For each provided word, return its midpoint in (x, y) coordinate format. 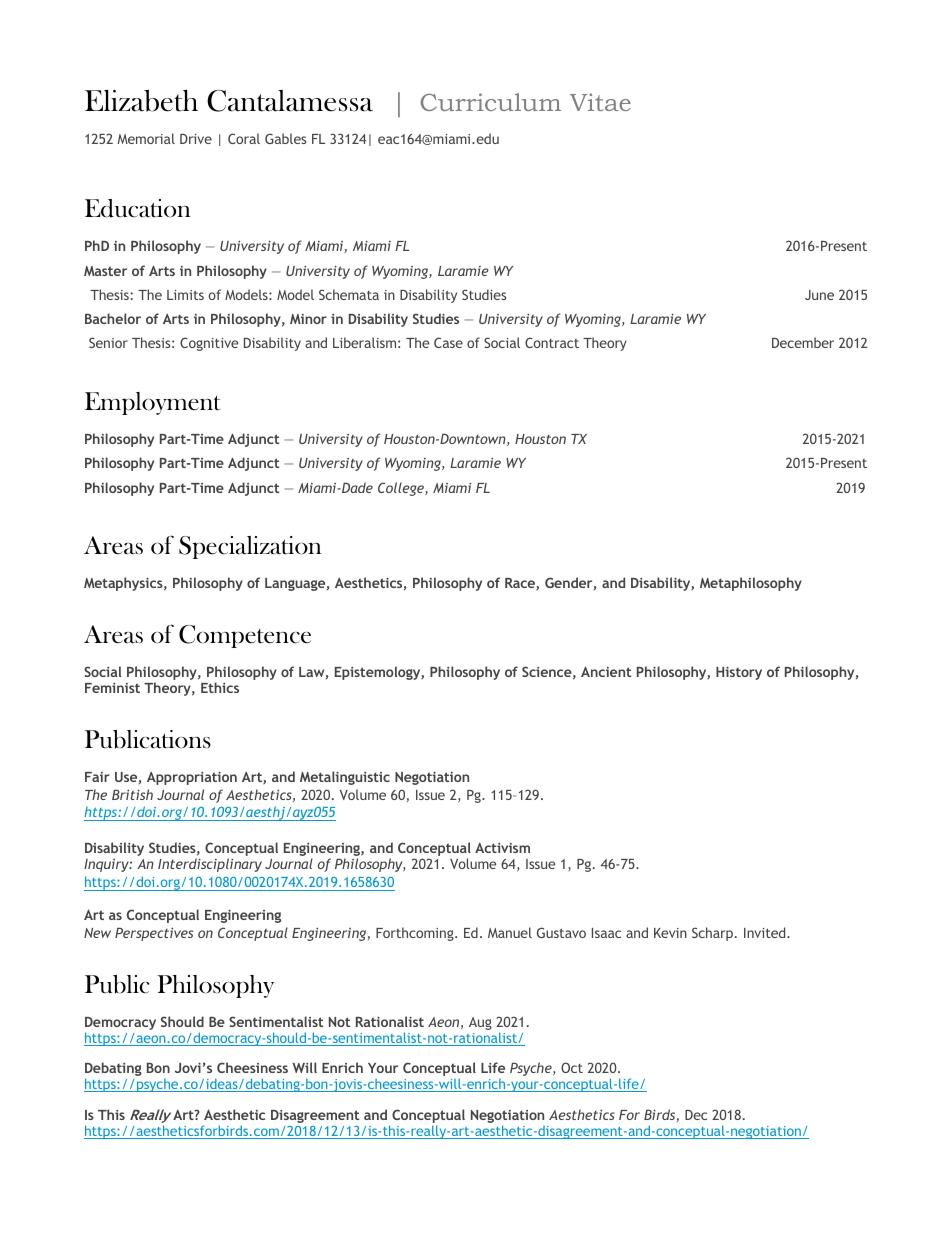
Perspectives (154, 934)
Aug (480, 1023)
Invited (766, 932)
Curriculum (491, 102)
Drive (196, 139)
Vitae (600, 102)
